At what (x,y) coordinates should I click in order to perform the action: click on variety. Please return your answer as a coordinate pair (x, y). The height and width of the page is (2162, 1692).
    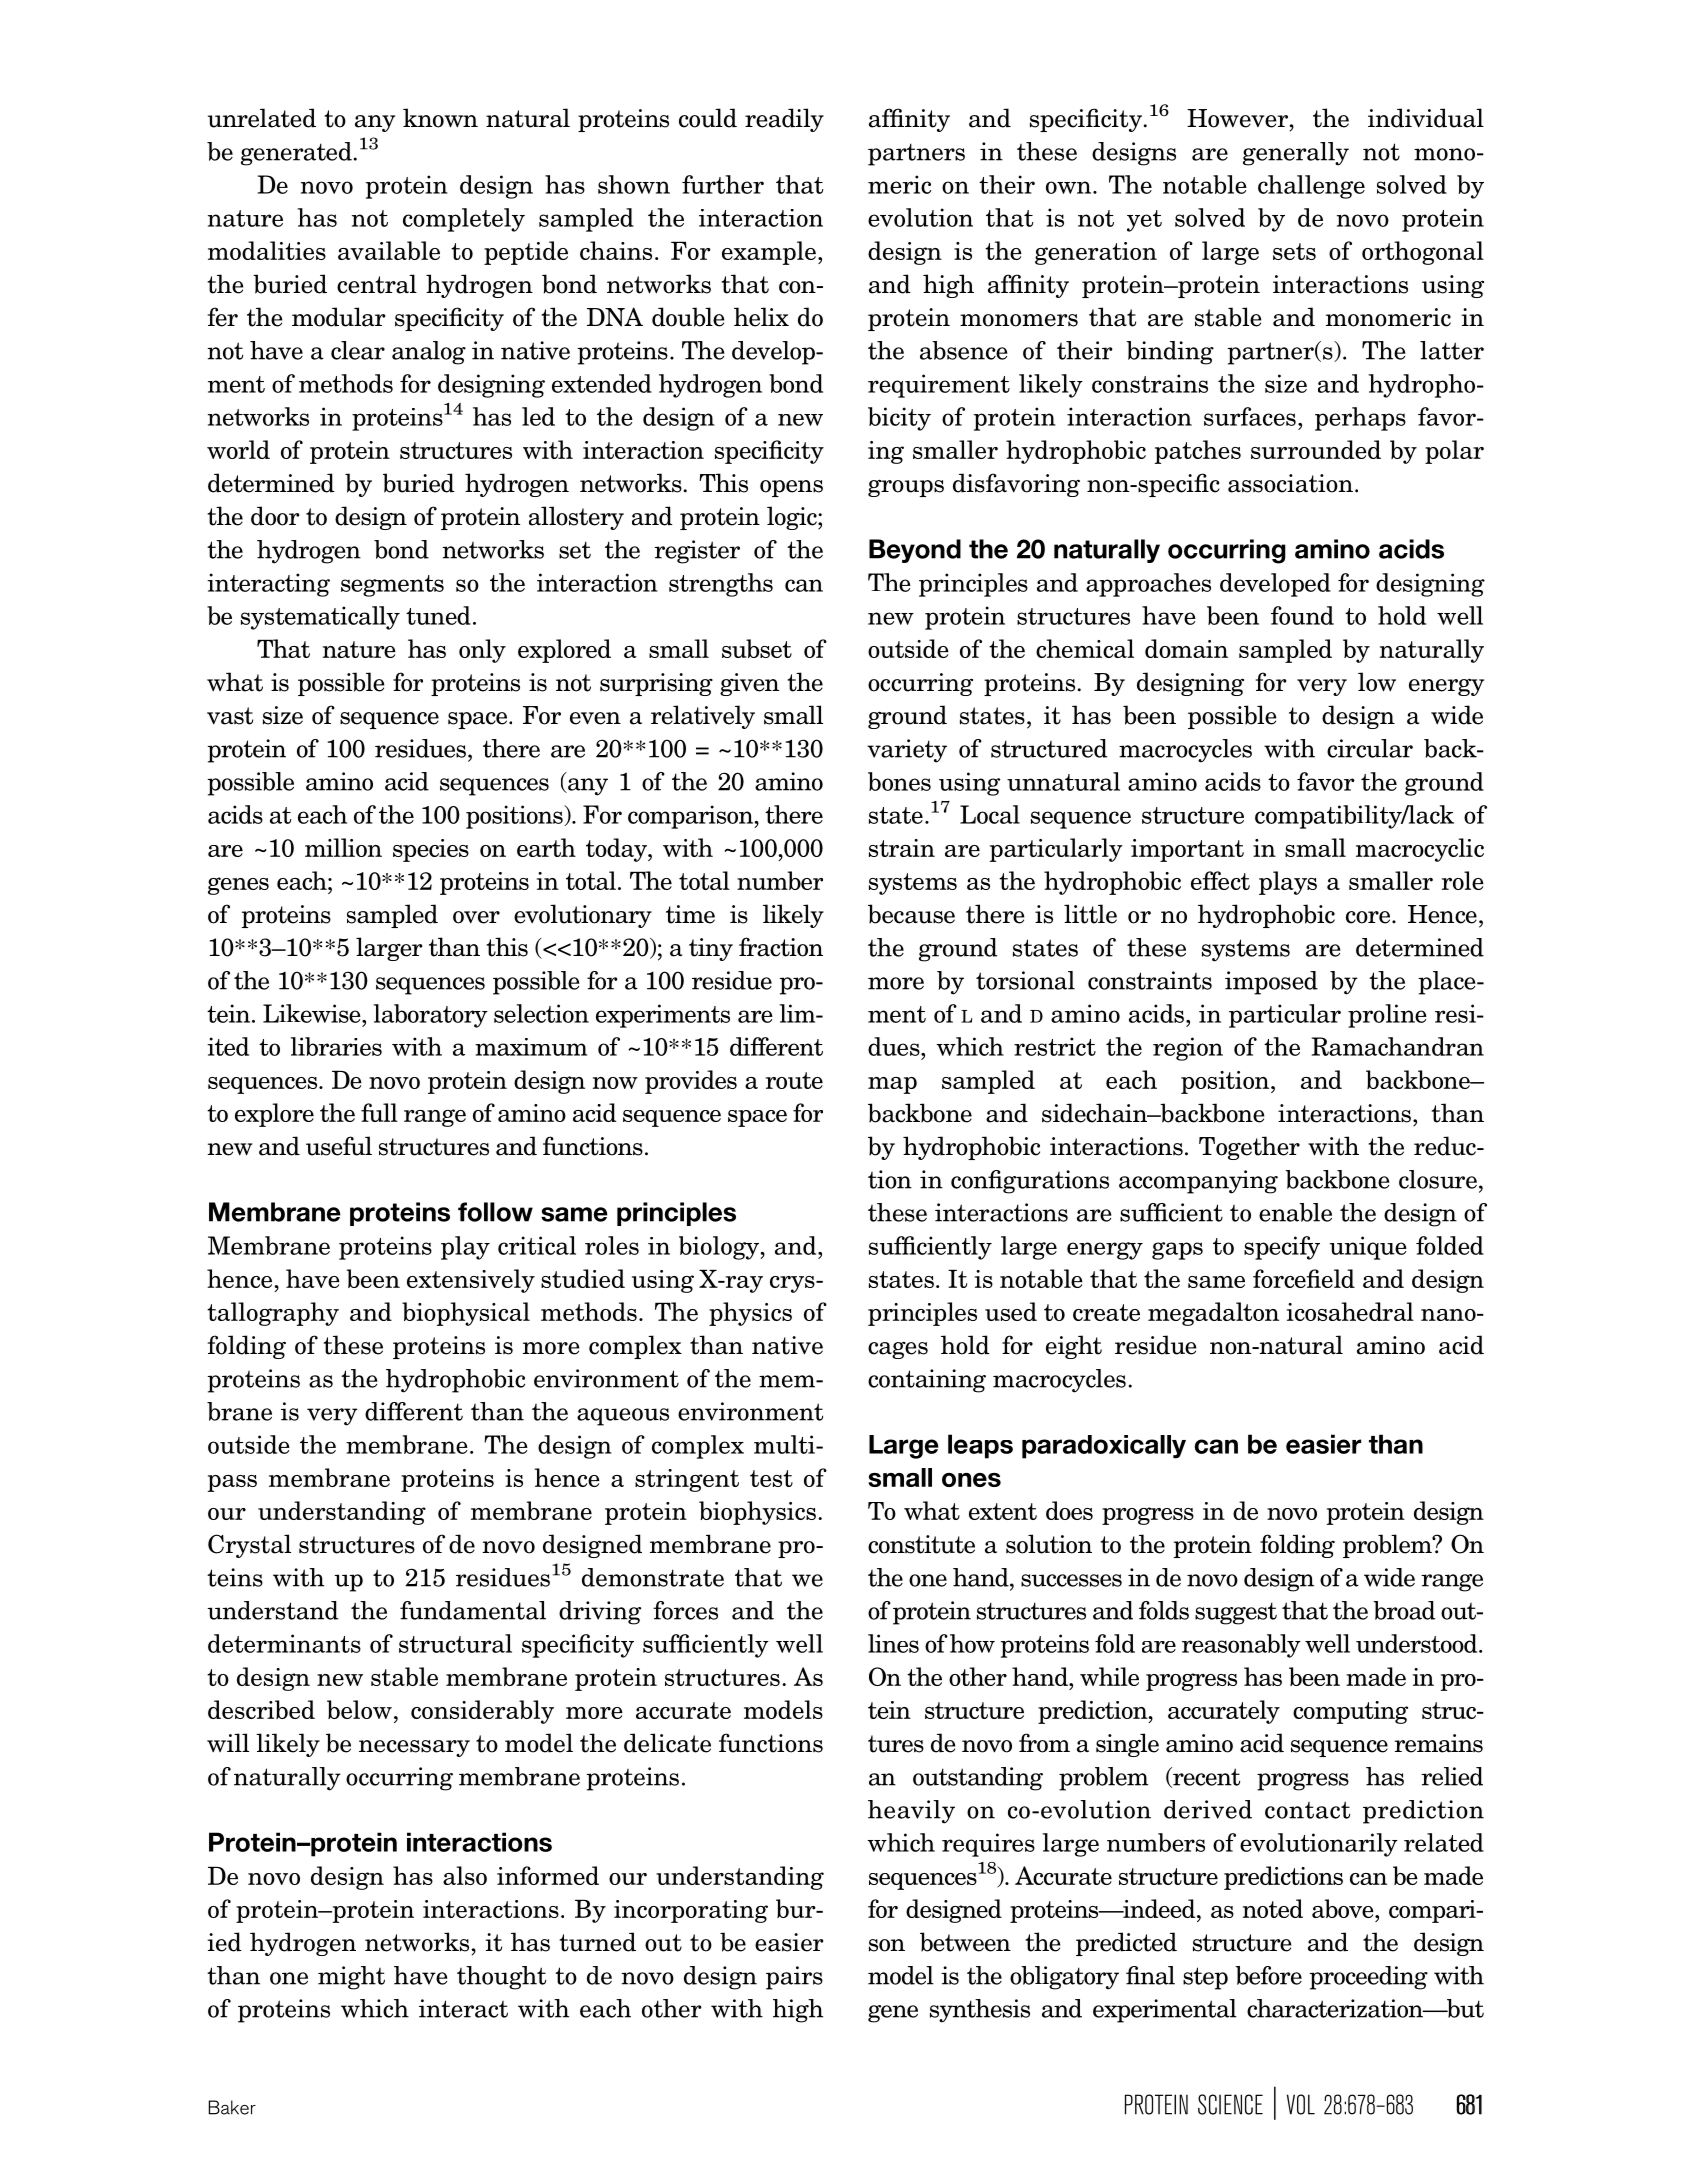
    Looking at the image, I should click on (907, 751).
